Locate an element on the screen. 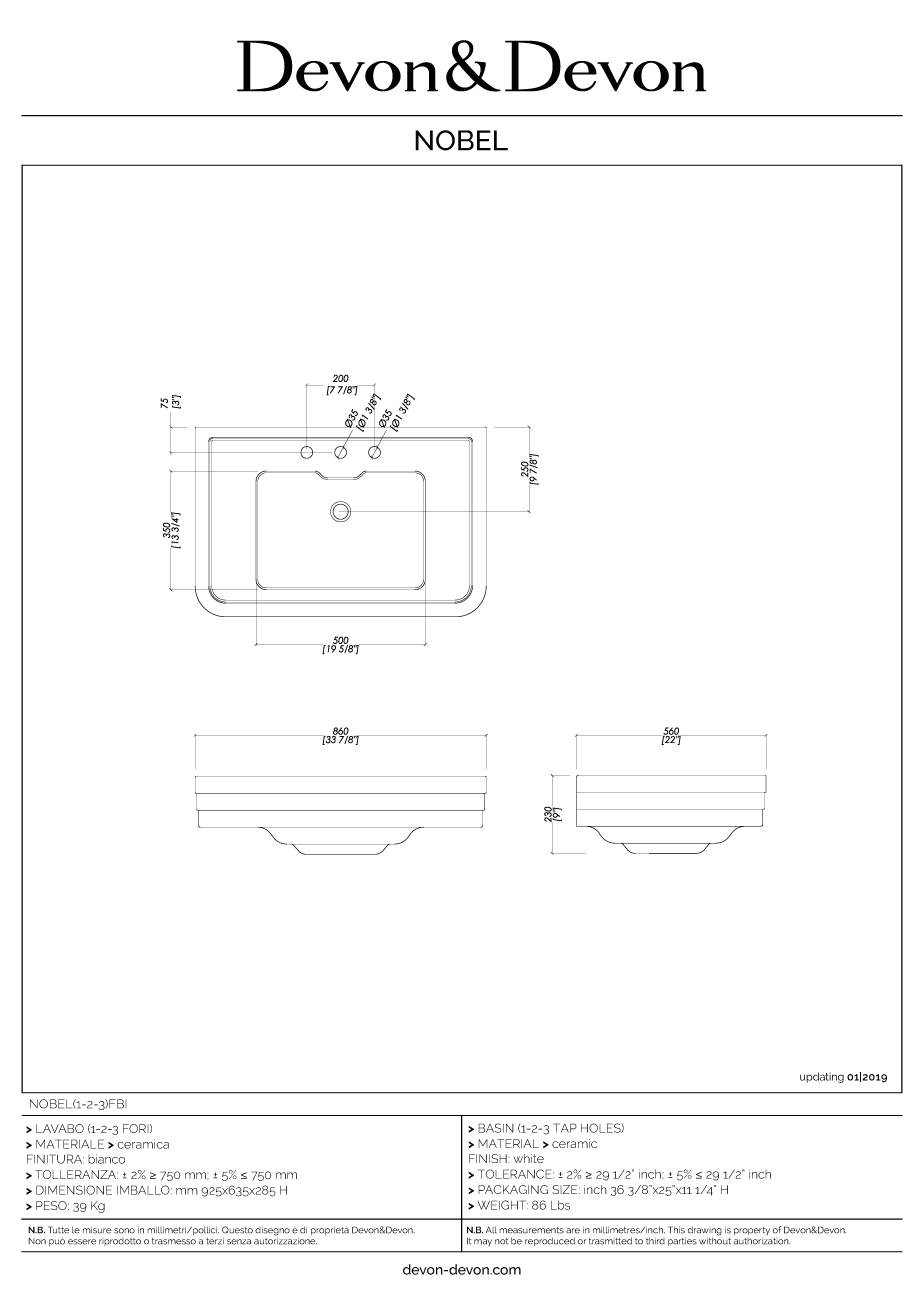  white is located at coordinates (529, 1158).
